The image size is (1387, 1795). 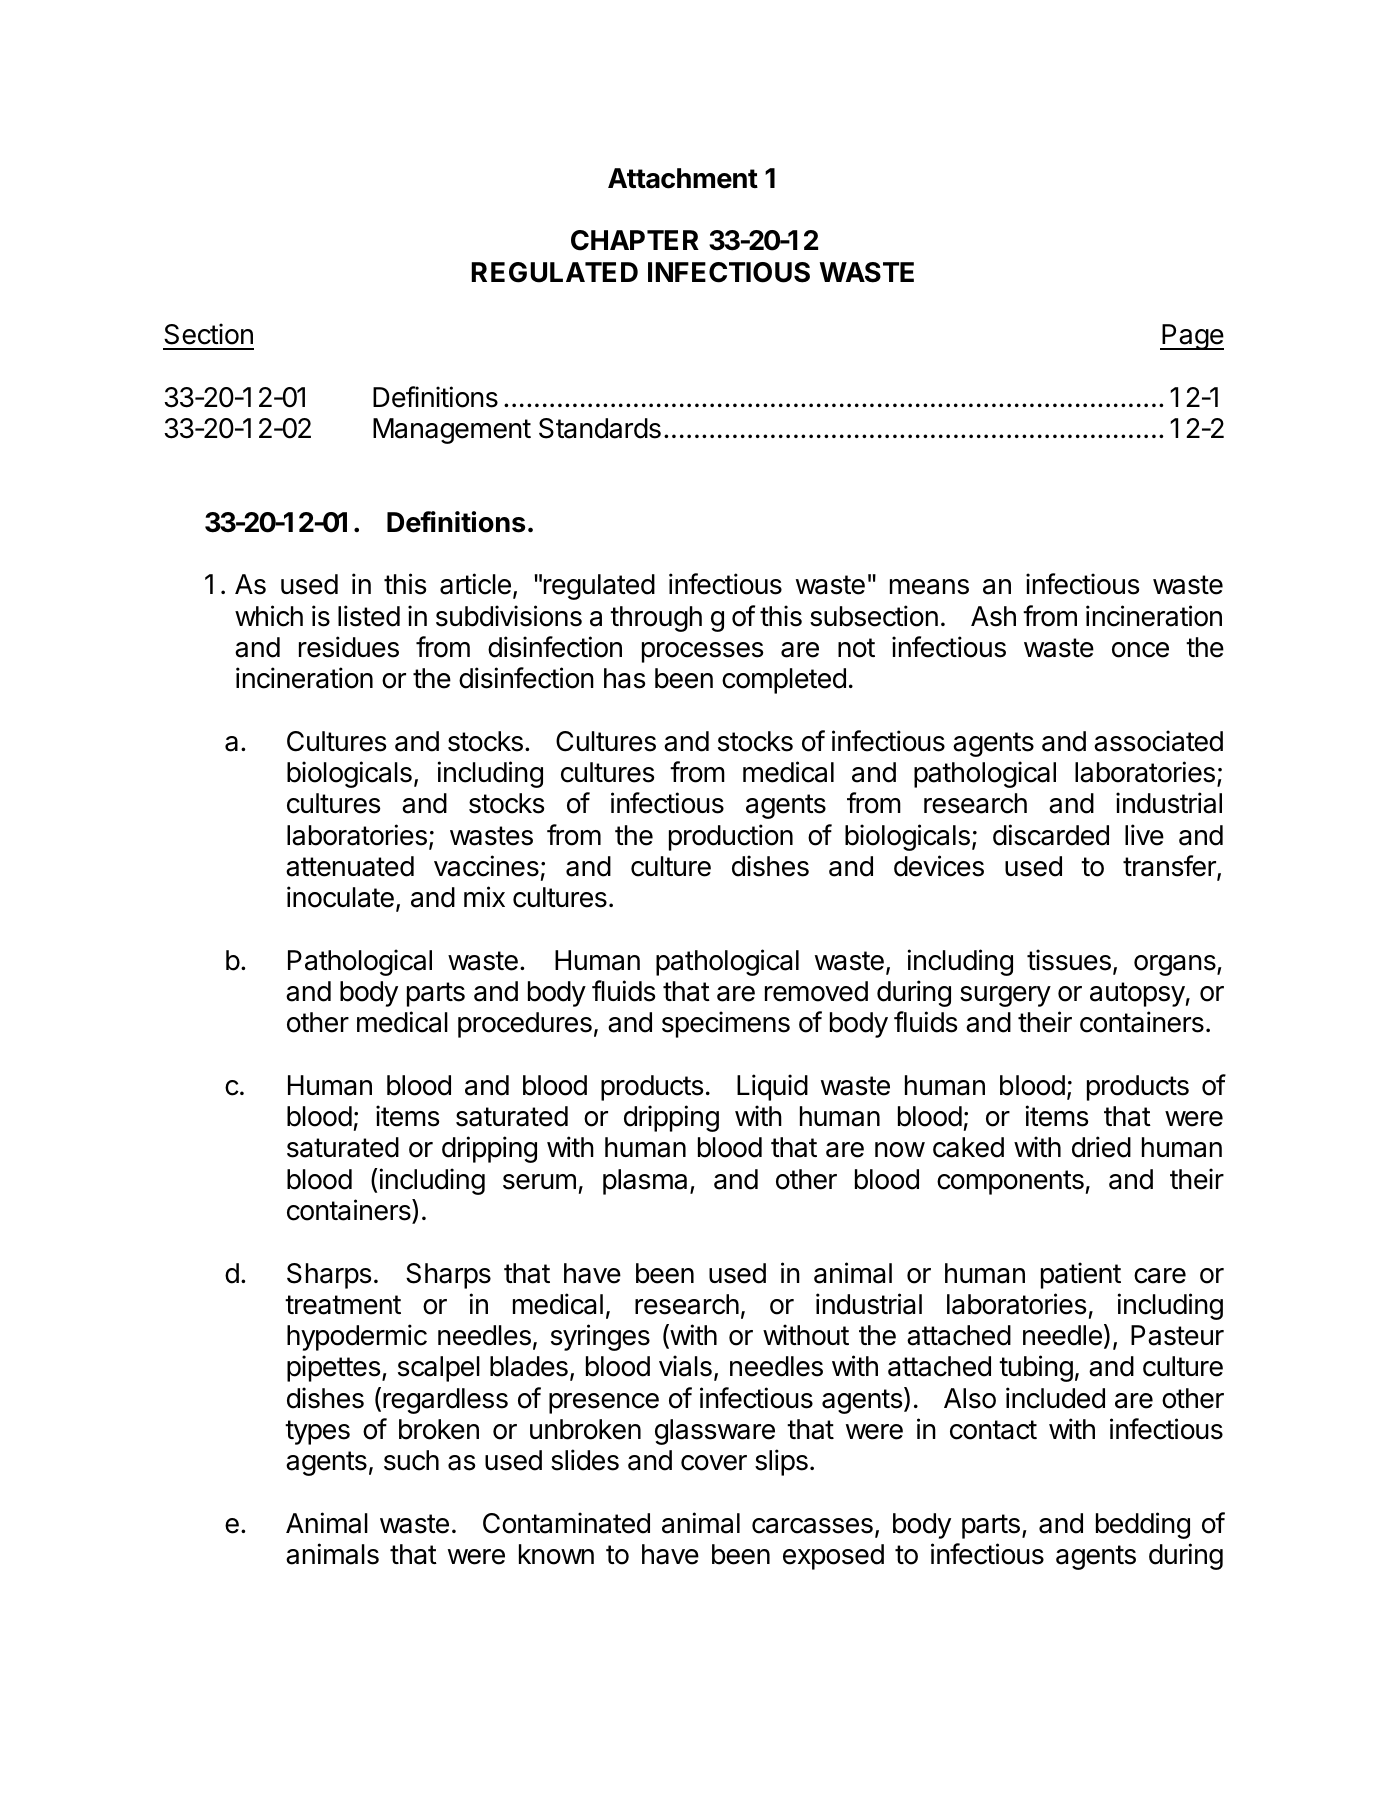 What do you see at coordinates (635, 240) in the page?
I see `CHAPTER` at bounding box center [635, 240].
